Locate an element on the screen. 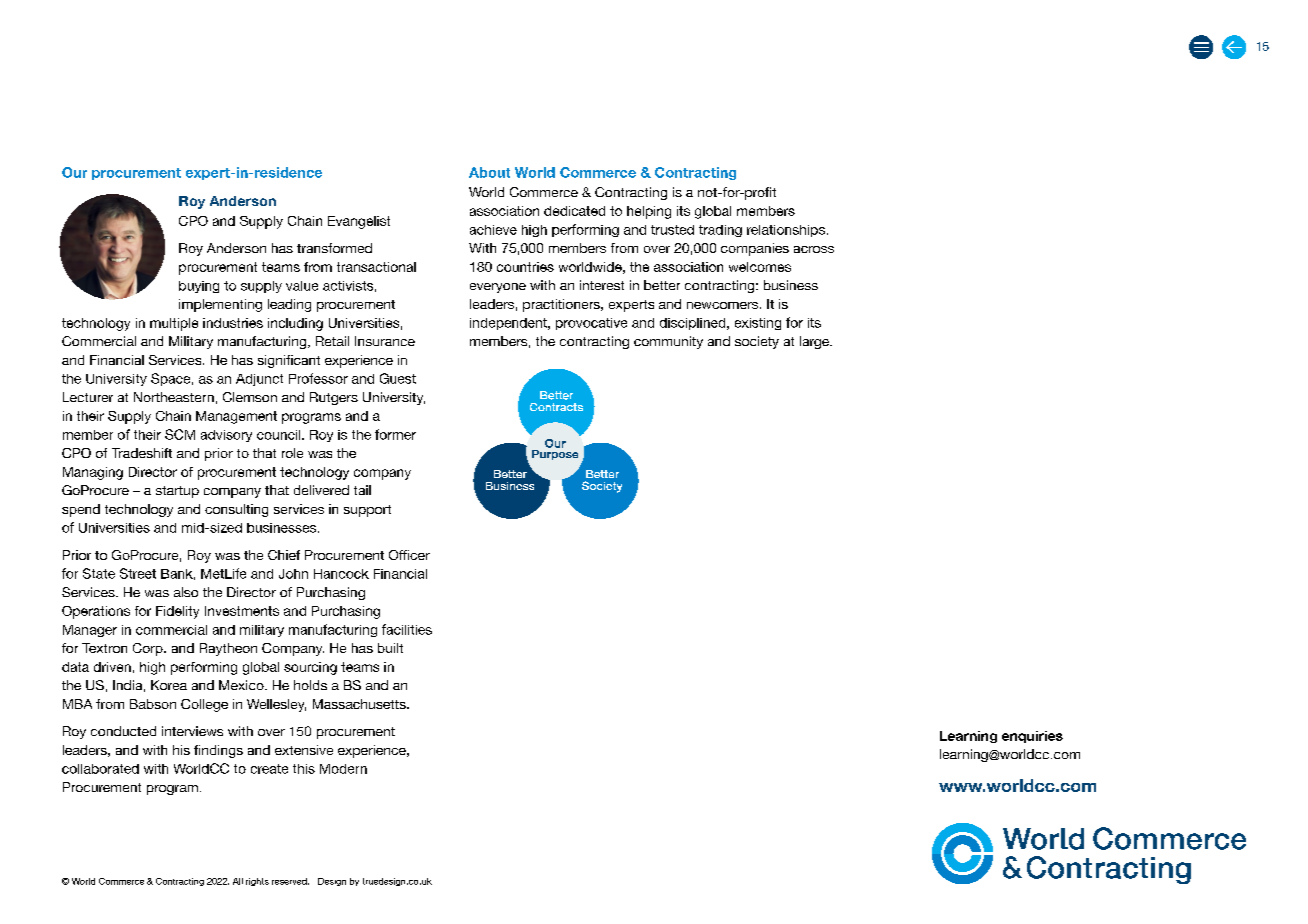 The height and width of the screenshot is (924, 1308). rights is located at coordinates (257, 882).
